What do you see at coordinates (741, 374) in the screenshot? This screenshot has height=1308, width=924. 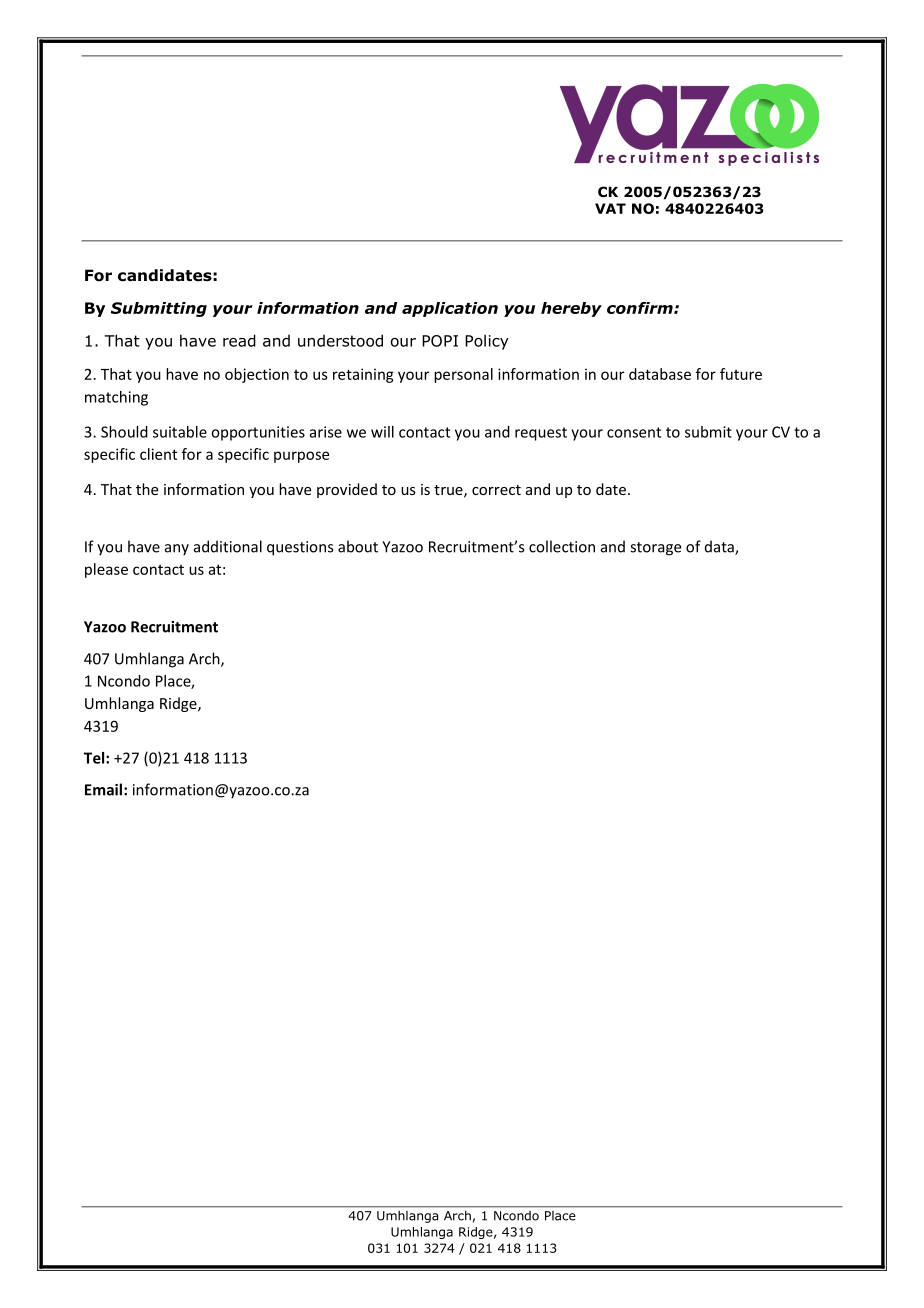 I see `future` at bounding box center [741, 374].
